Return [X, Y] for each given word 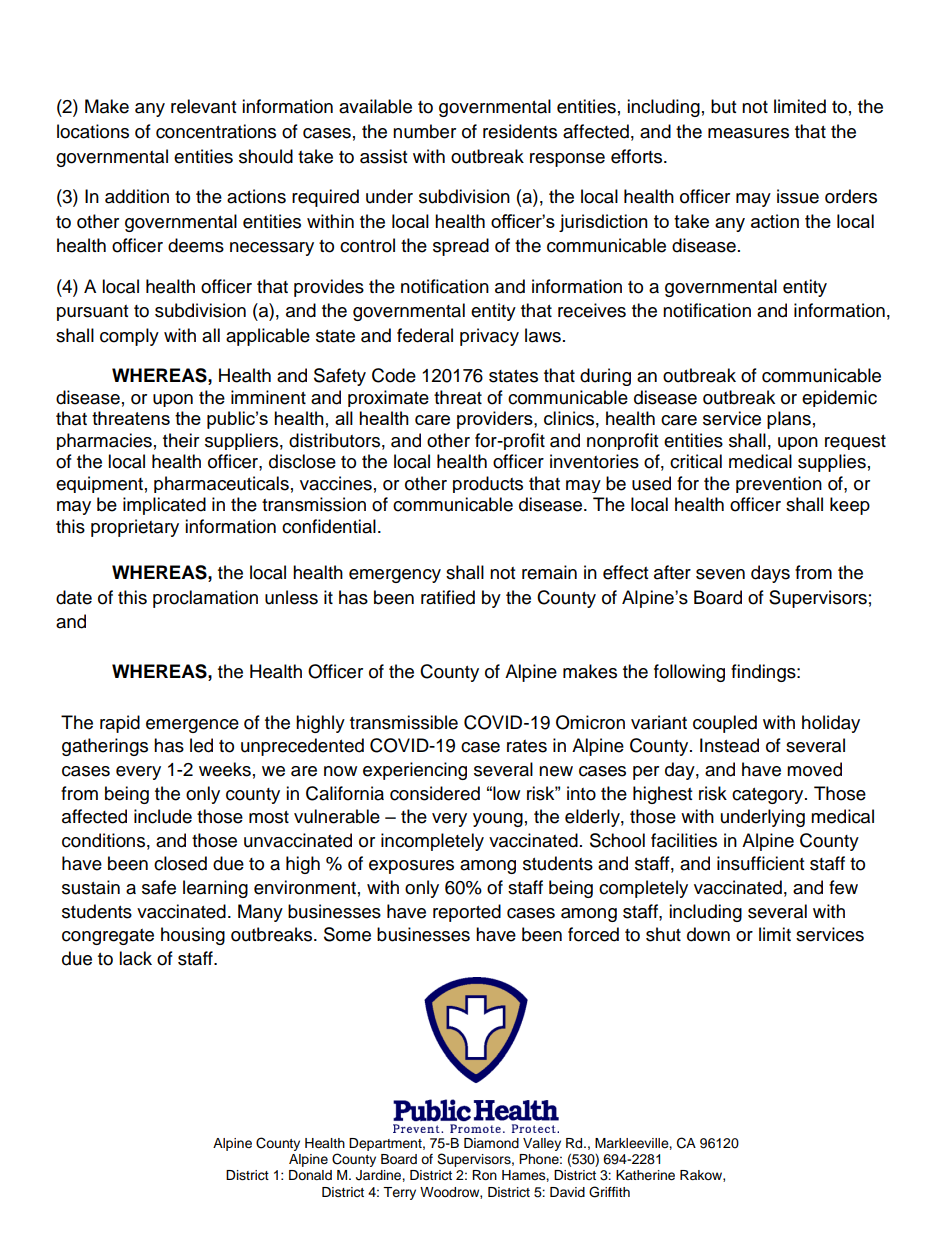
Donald [310, 1175]
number [424, 131]
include [163, 816]
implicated [164, 506]
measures [748, 133]
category [769, 796]
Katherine [645, 1175]
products [488, 484]
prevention [779, 484]
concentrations [216, 131]
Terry [399, 1193]
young [498, 820]
